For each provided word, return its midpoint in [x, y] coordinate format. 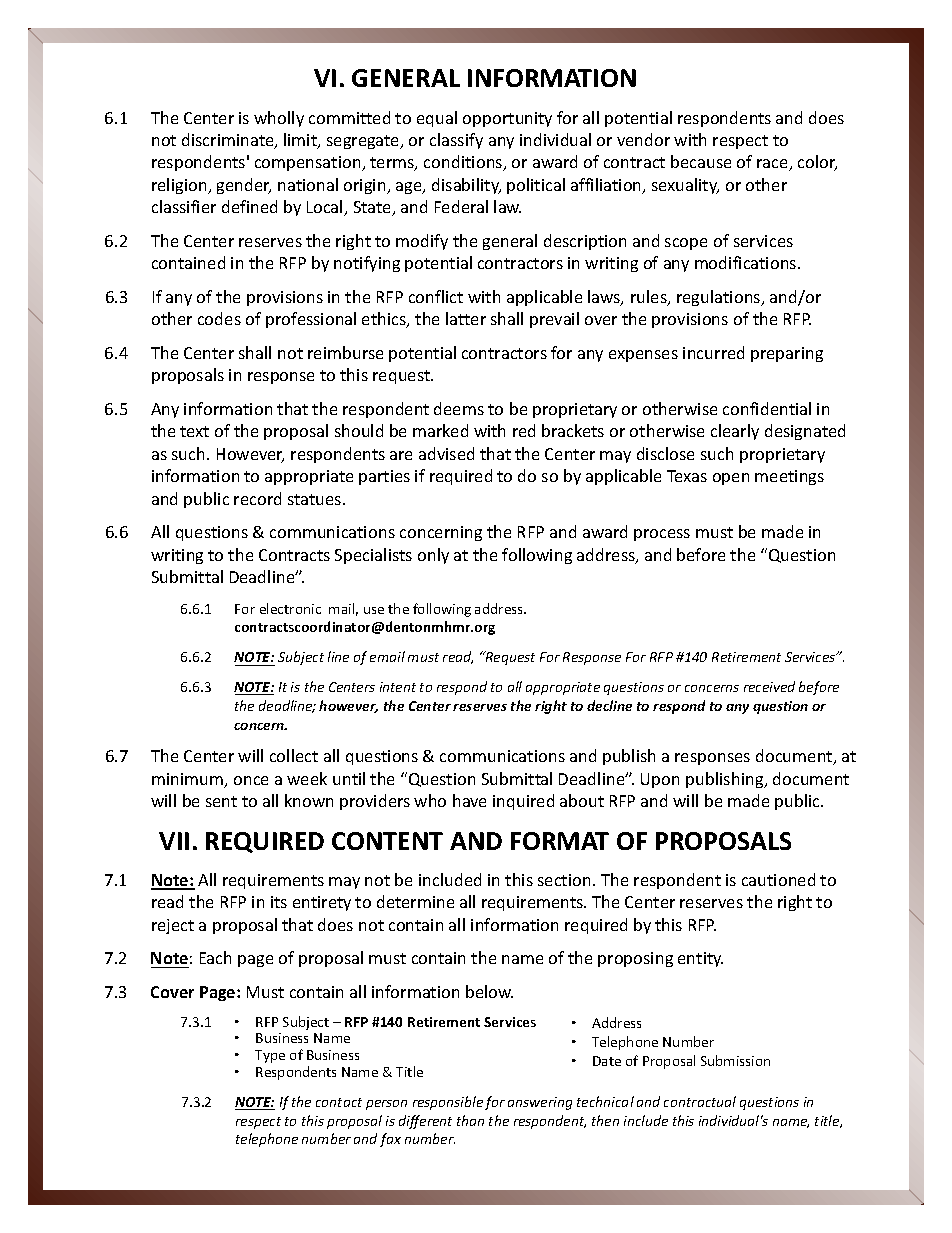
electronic [290, 608]
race [774, 165]
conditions [464, 163]
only [433, 556]
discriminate [229, 141]
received [769, 686]
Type [270, 1056]
